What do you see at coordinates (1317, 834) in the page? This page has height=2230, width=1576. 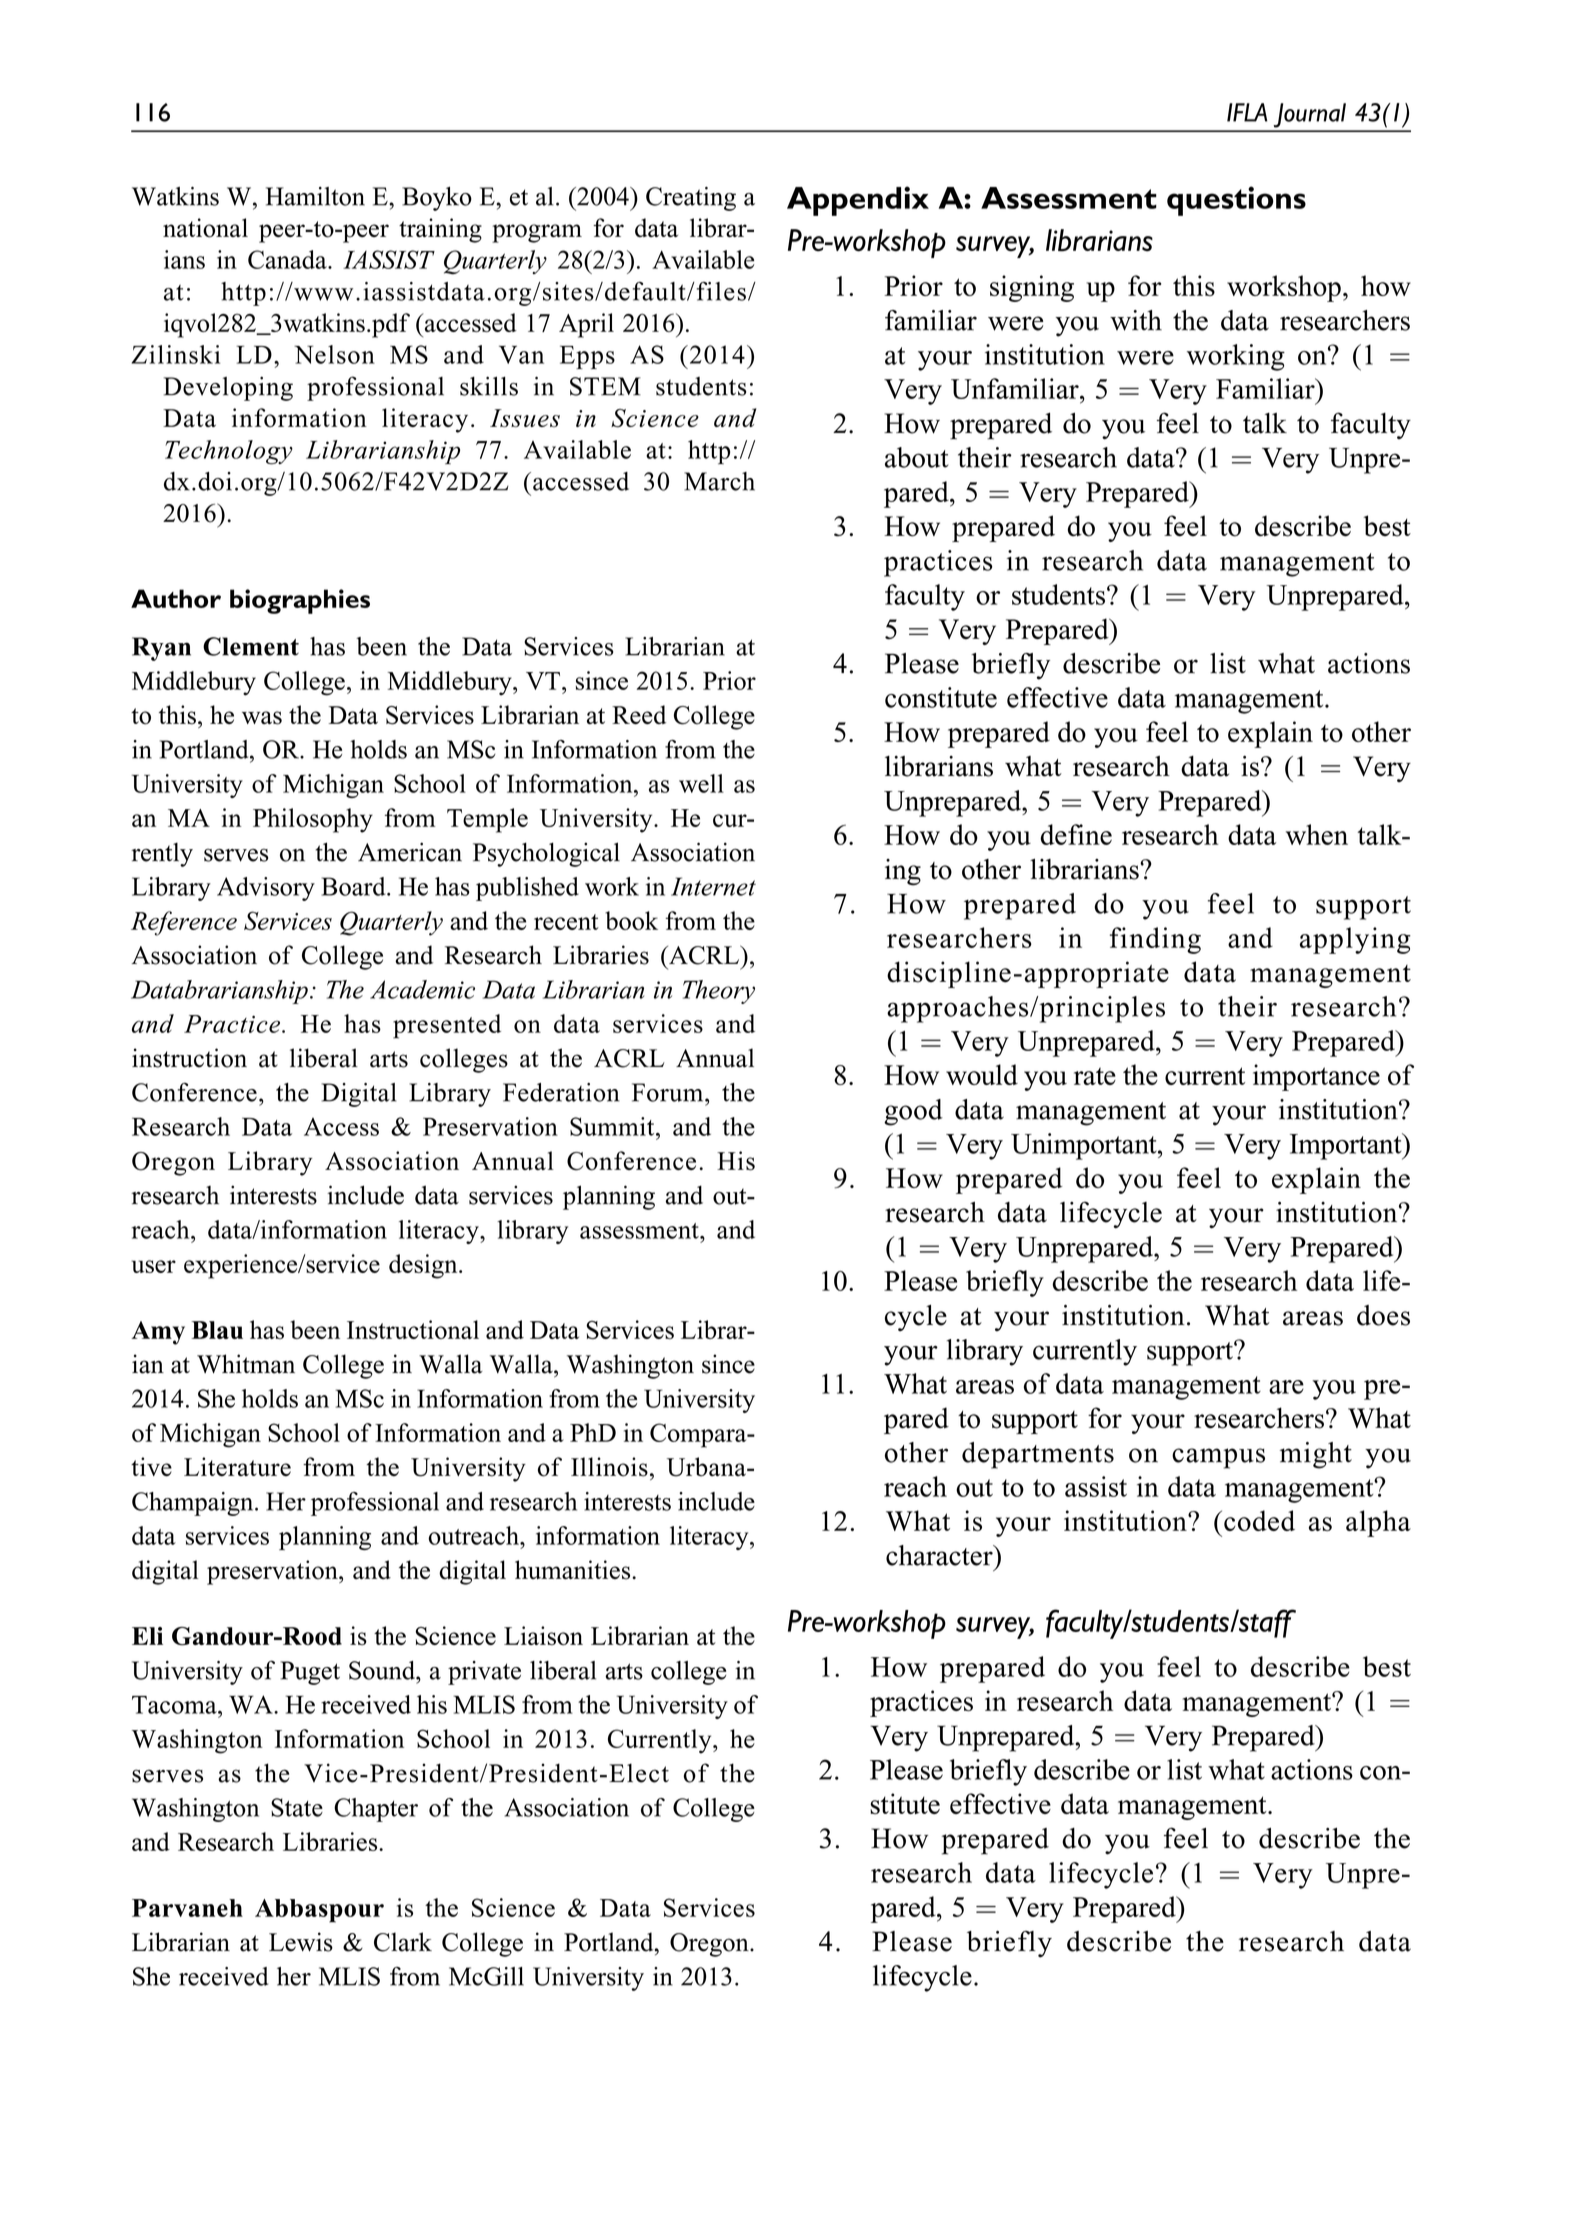 I see `when` at bounding box center [1317, 834].
